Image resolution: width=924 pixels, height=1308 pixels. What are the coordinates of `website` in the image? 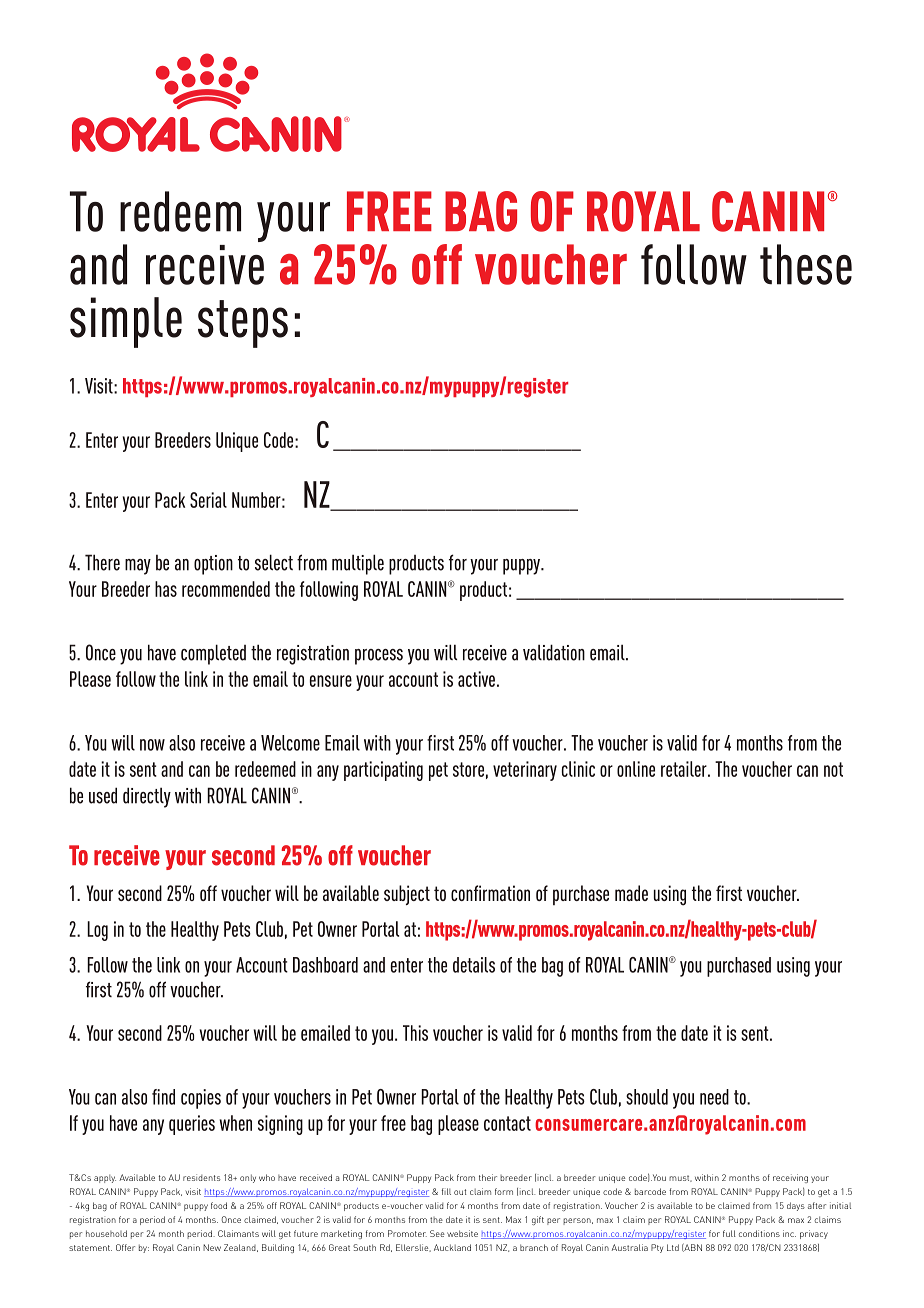 It's located at (462, 1233).
